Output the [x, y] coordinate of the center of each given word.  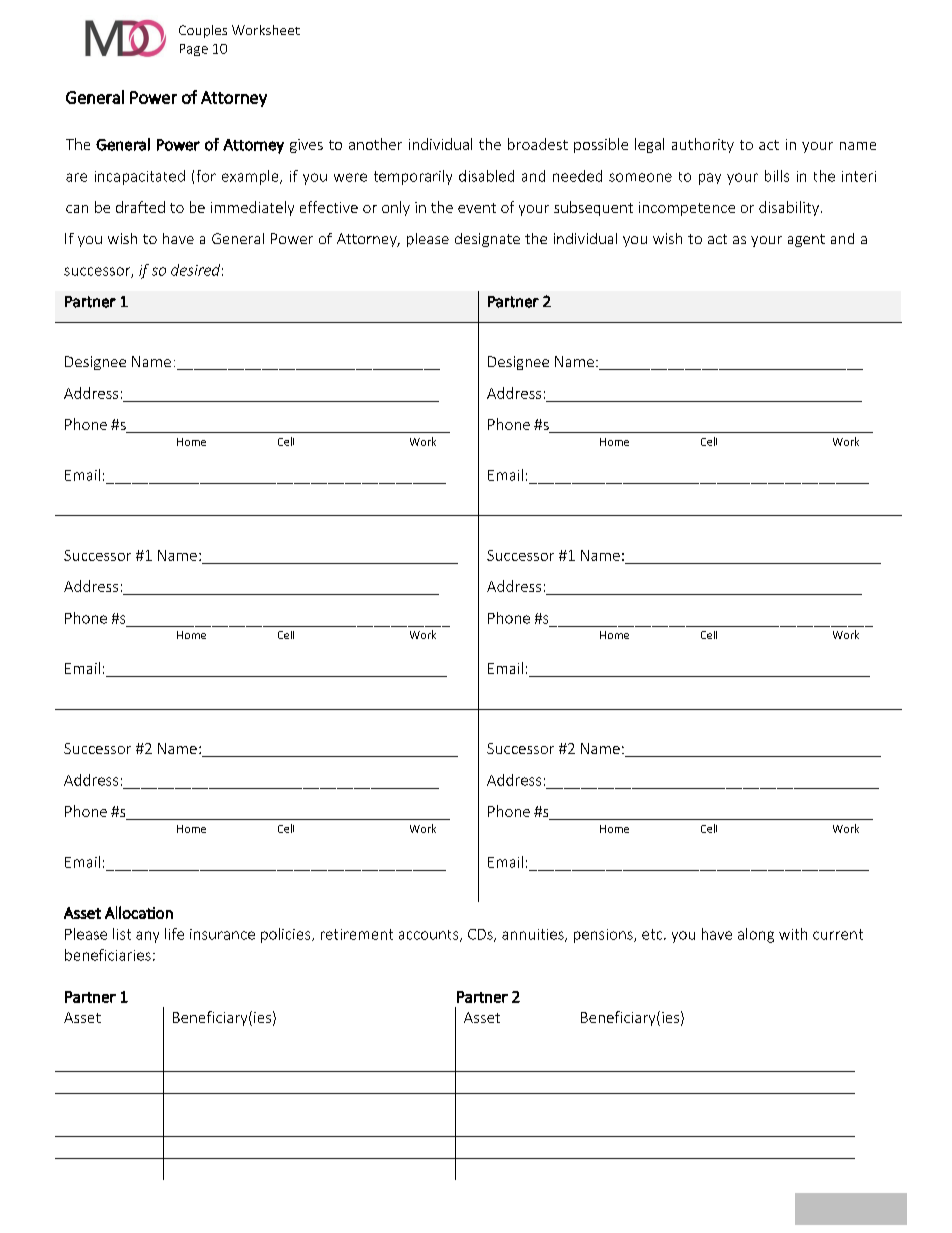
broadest [538, 144]
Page [194, 50]
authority [703, 145]
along [756, 935]
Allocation [139, 912]
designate [487, 240]
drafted [140, 207]
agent [806, 240]
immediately [252, 208]
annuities [534, 935]
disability [789, 208]
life [174, 934]
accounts [430, 936]
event [477, 208]
